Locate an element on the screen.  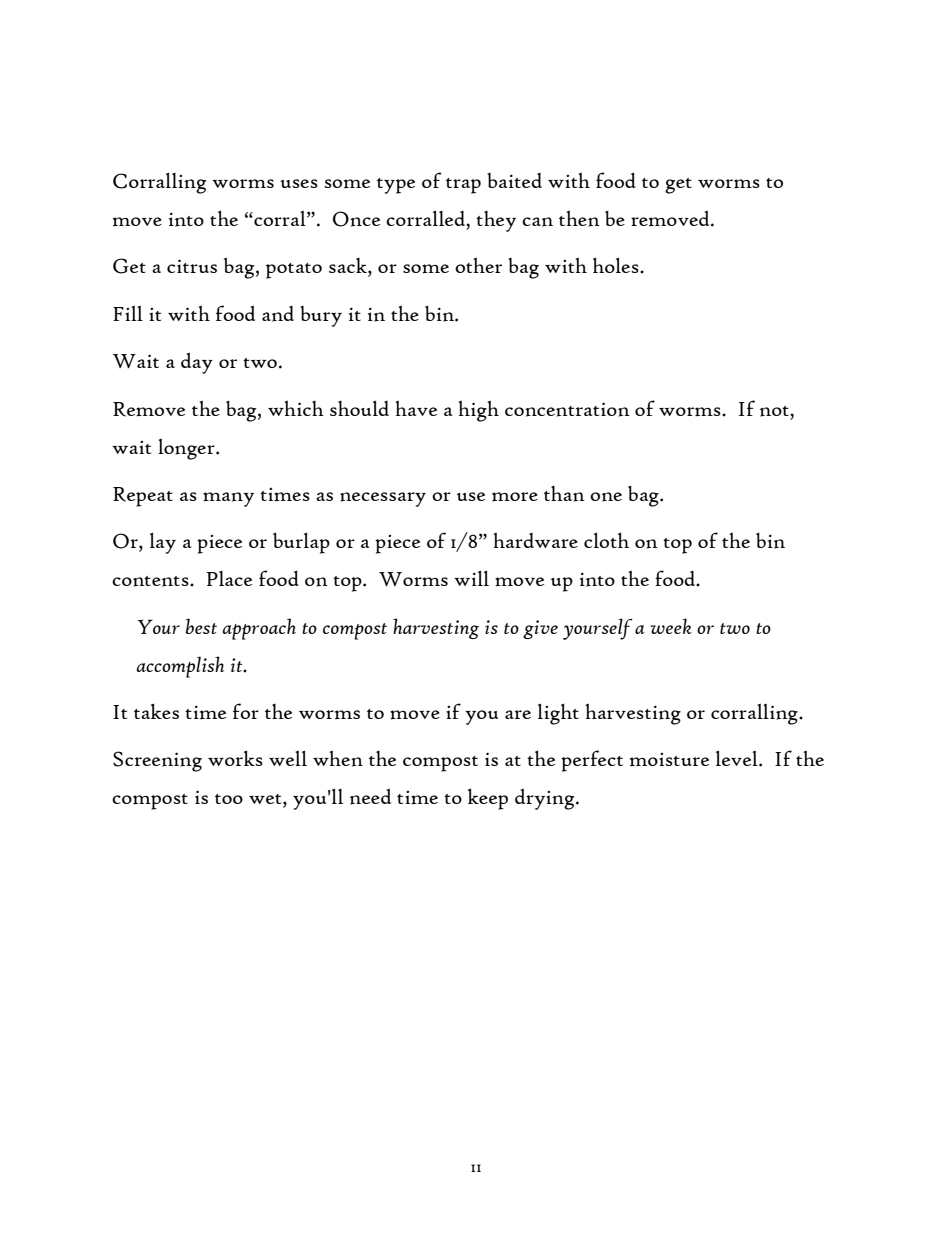
high is located at coordinates (479, 411).
